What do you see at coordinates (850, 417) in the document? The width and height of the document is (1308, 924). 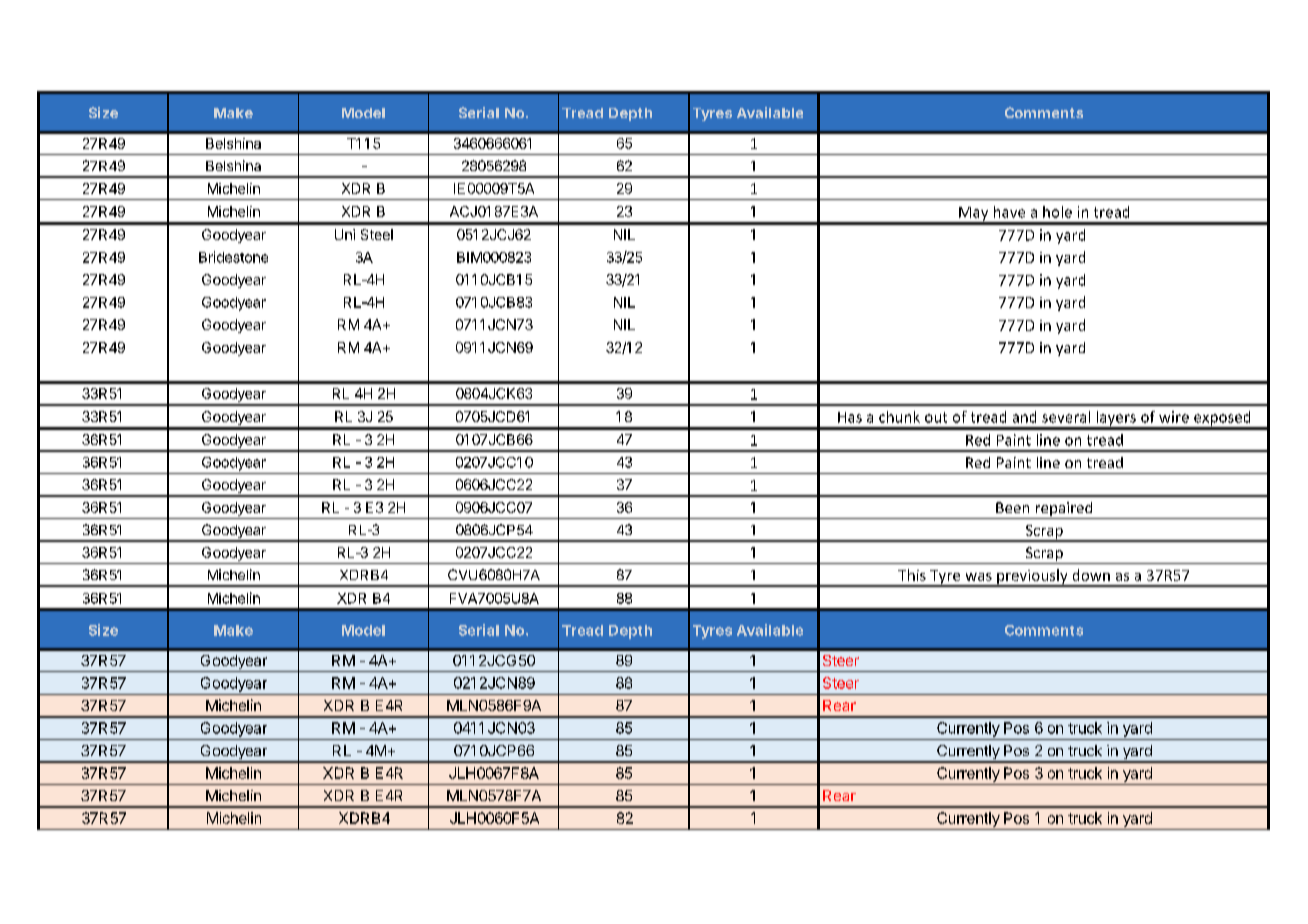 I see `Has` at bounding box center [850, 417].
